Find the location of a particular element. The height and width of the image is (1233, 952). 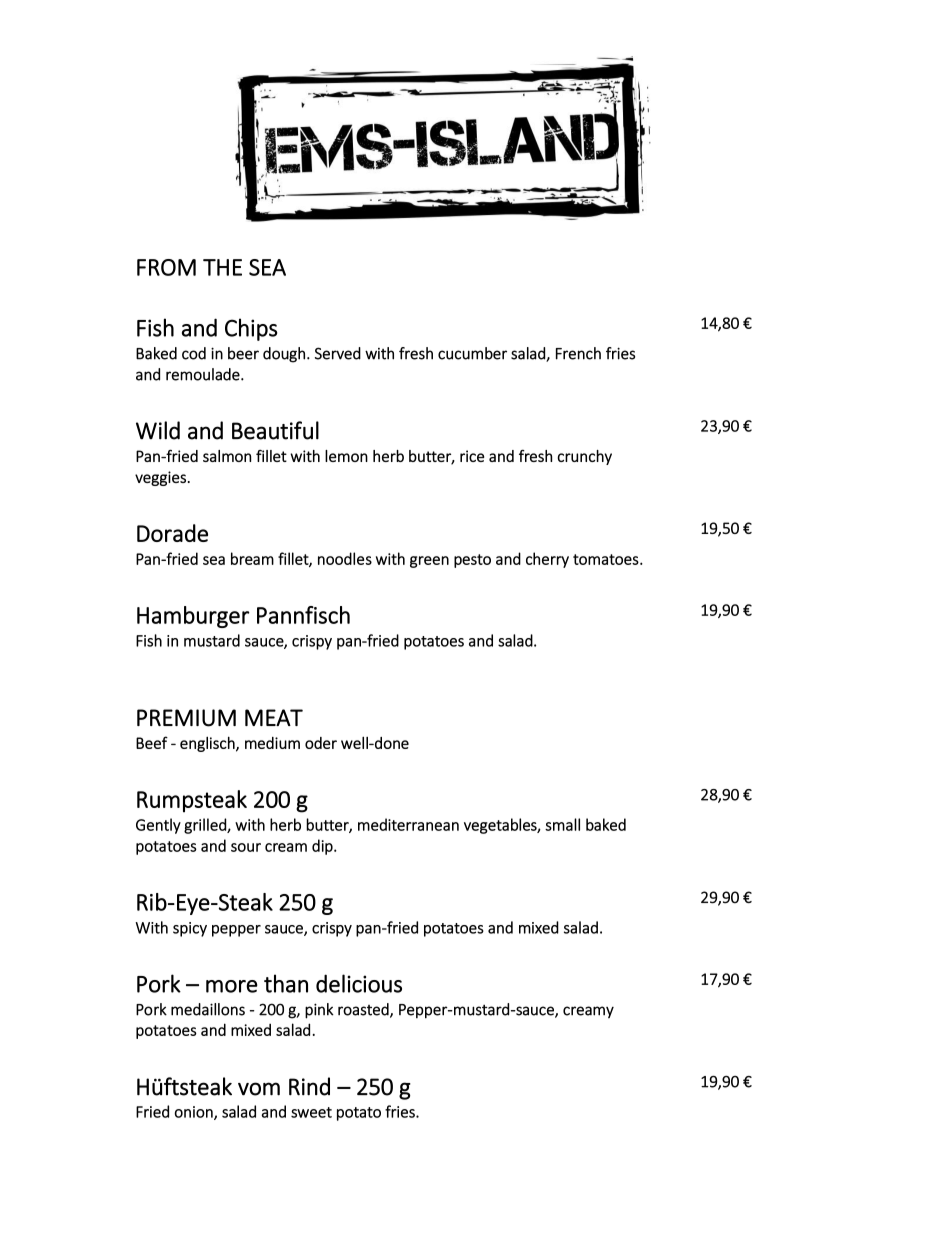

Served is located at coordinates (338, 353).
